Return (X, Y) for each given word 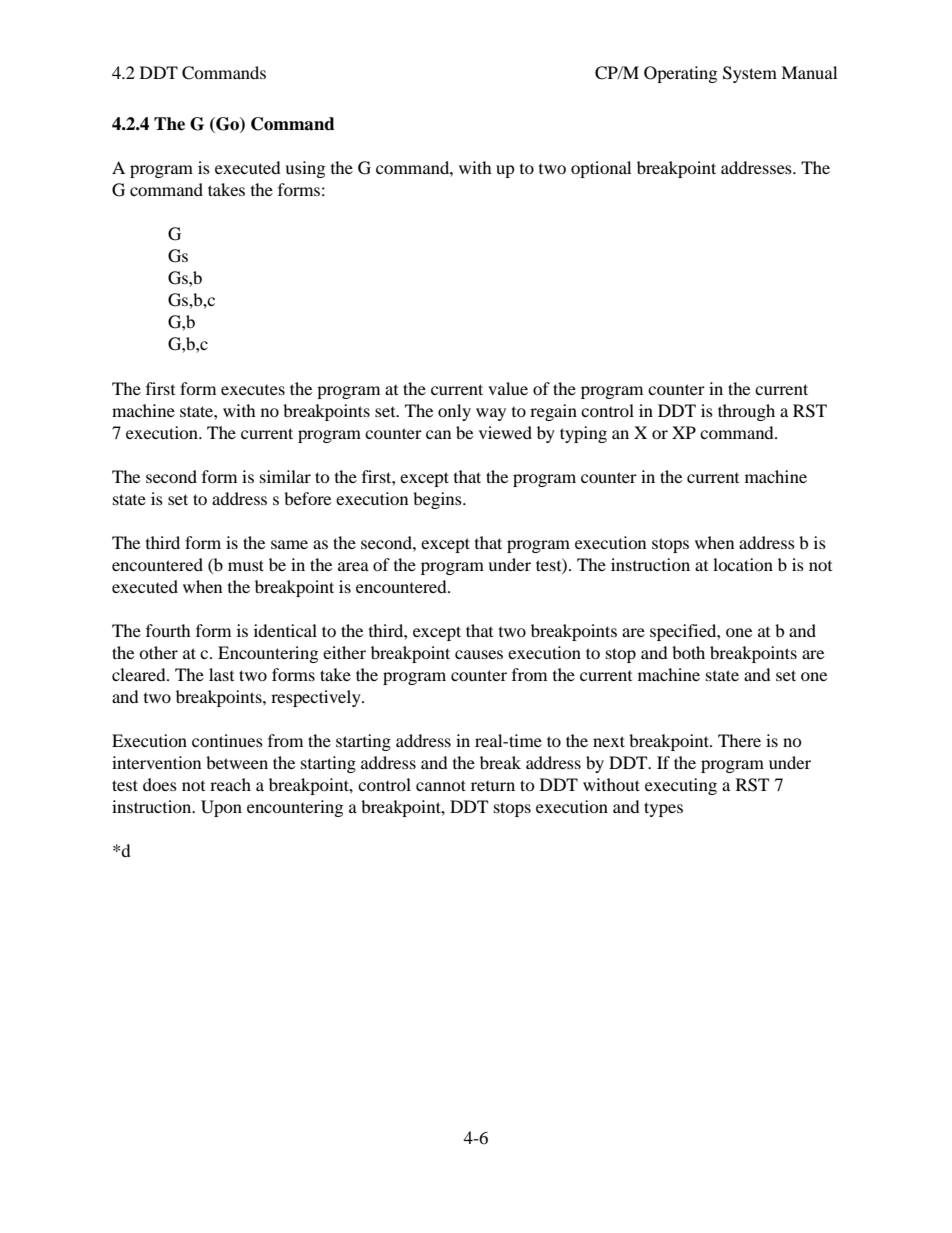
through (746, 412)
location (743, 564)
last (221, 674)
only (454, 412)
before (307, 498)
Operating (680, 74)
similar (285, 476)
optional (601, 169)
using (305, 169)
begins (438, 500)
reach (230, 784)
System (750, 74)
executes (253, 390)
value (508, 388)
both (688, 652)
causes (479, 654)
